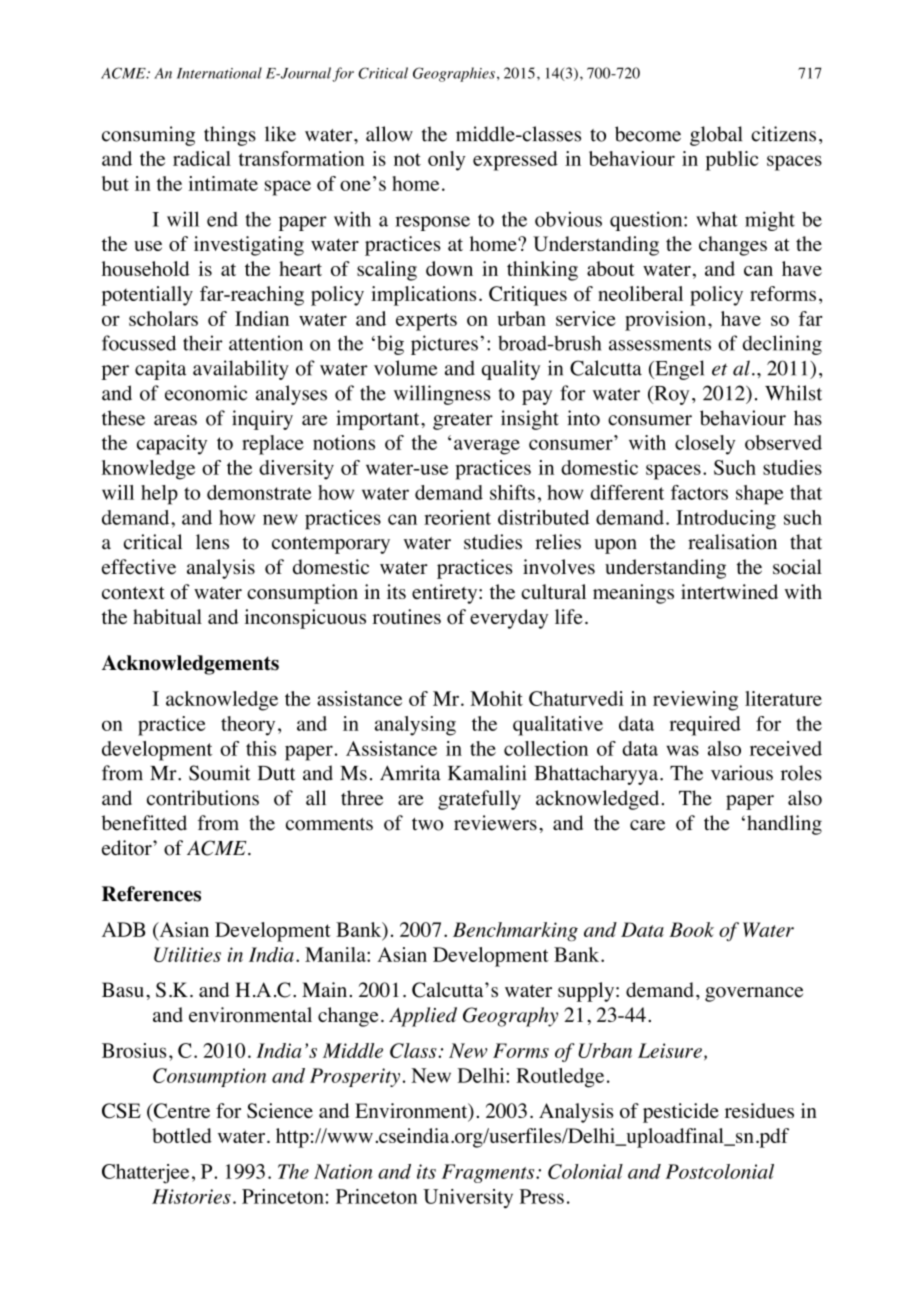  What do you see at coordinates (191, 1196) in the screenshot?
I see `Histories` at bounding box center [191, 1196].
